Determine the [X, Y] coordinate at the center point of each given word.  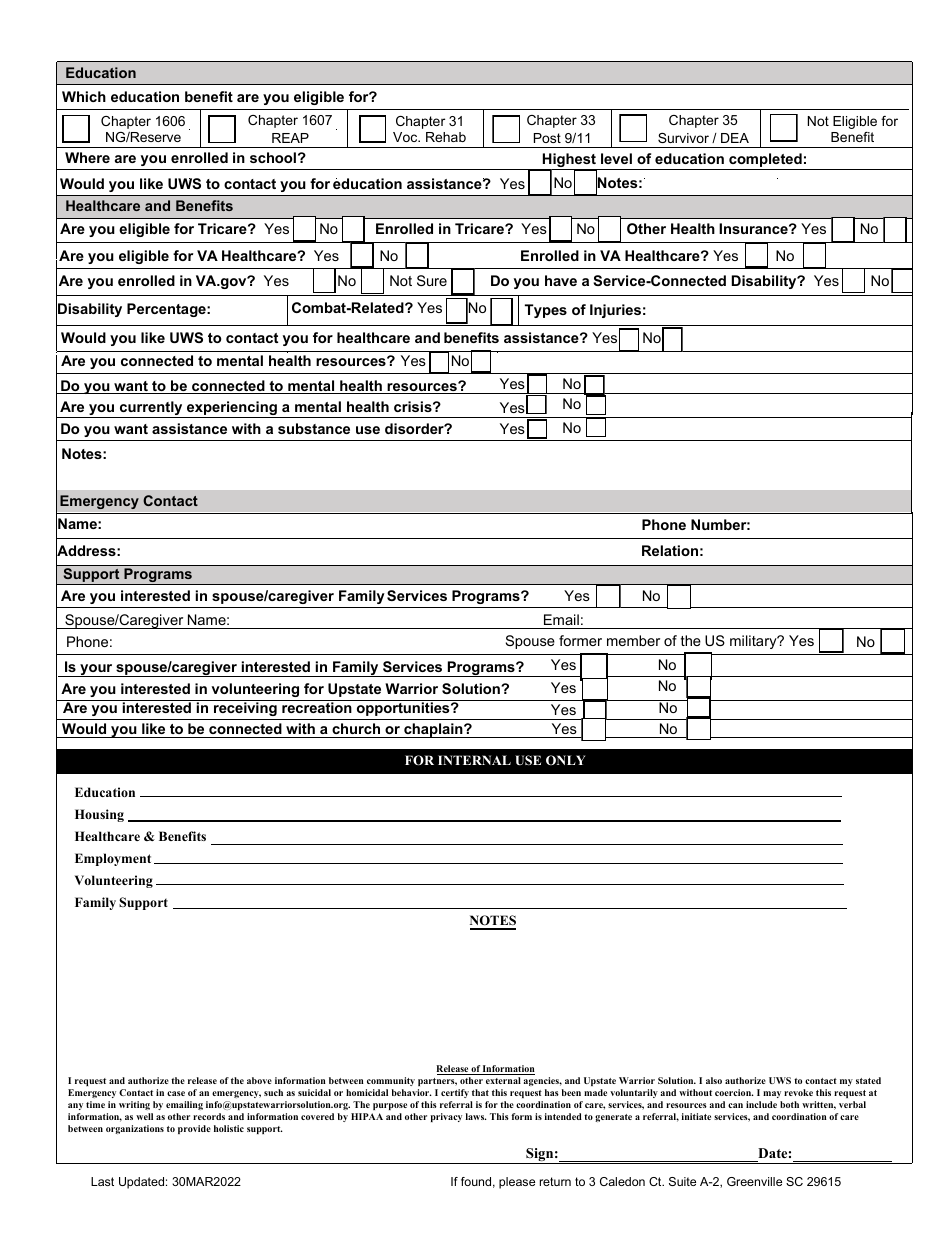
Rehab [446, 137]
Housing [99, 815]
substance [314, 428]
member [633, 640]
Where [87, 157]
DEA [735, 138]
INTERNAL [474, 760]
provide [194, 1129]
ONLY [565, 760]
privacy [446, 1117]
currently [151, 409]
